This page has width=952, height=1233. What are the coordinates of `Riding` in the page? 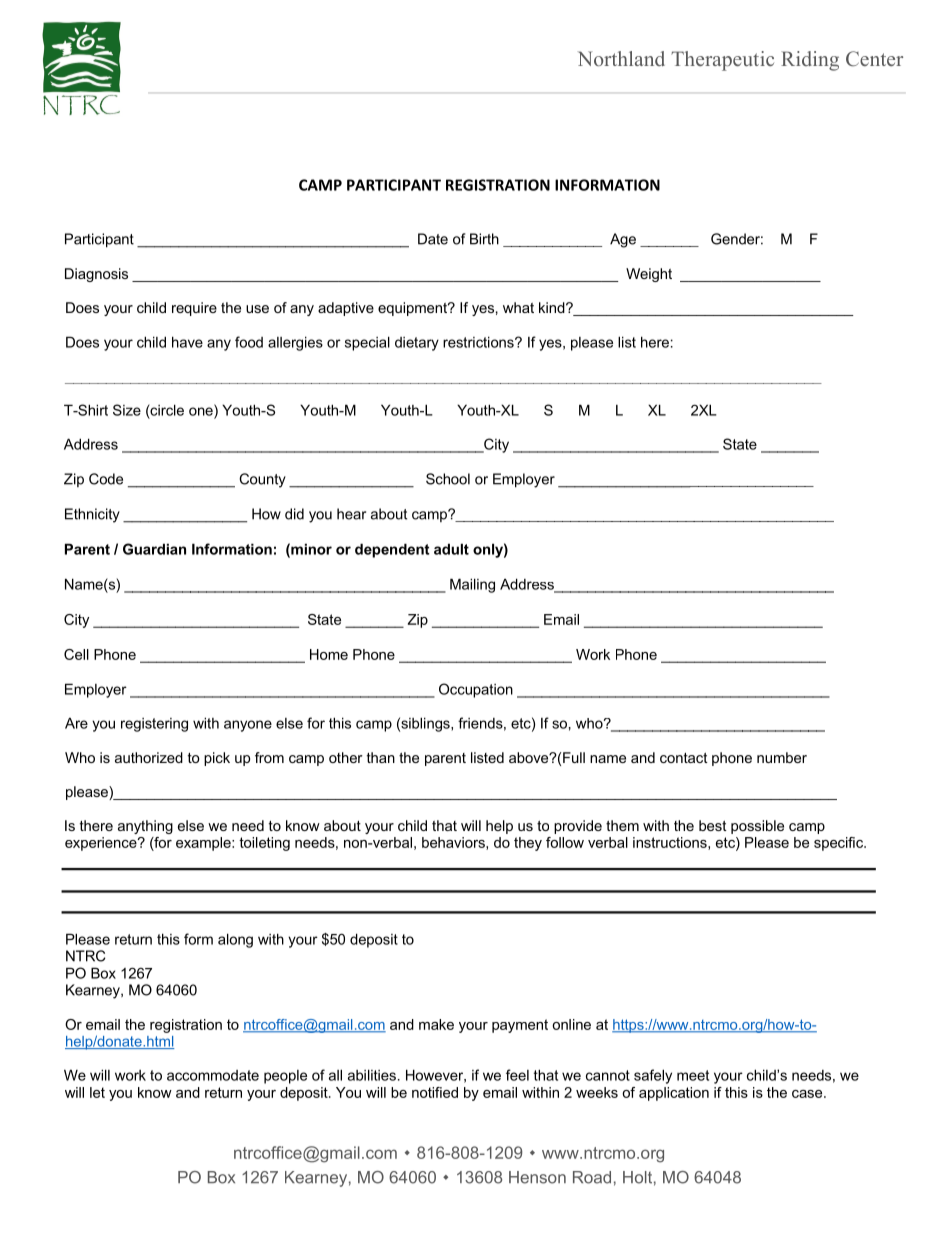 It's located at (810, 61).
